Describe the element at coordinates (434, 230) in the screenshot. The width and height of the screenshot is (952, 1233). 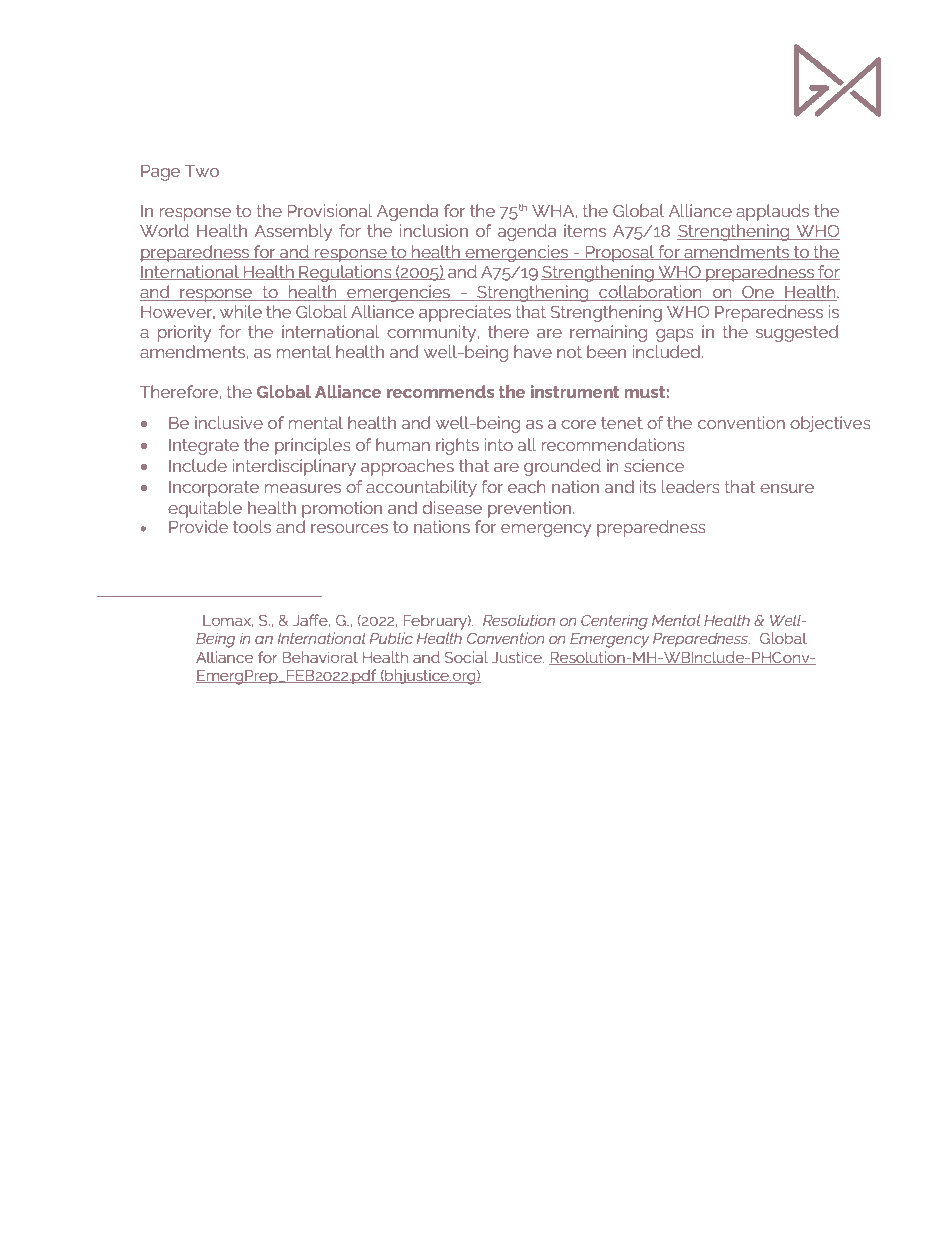
I see `inclusion` at that location.
